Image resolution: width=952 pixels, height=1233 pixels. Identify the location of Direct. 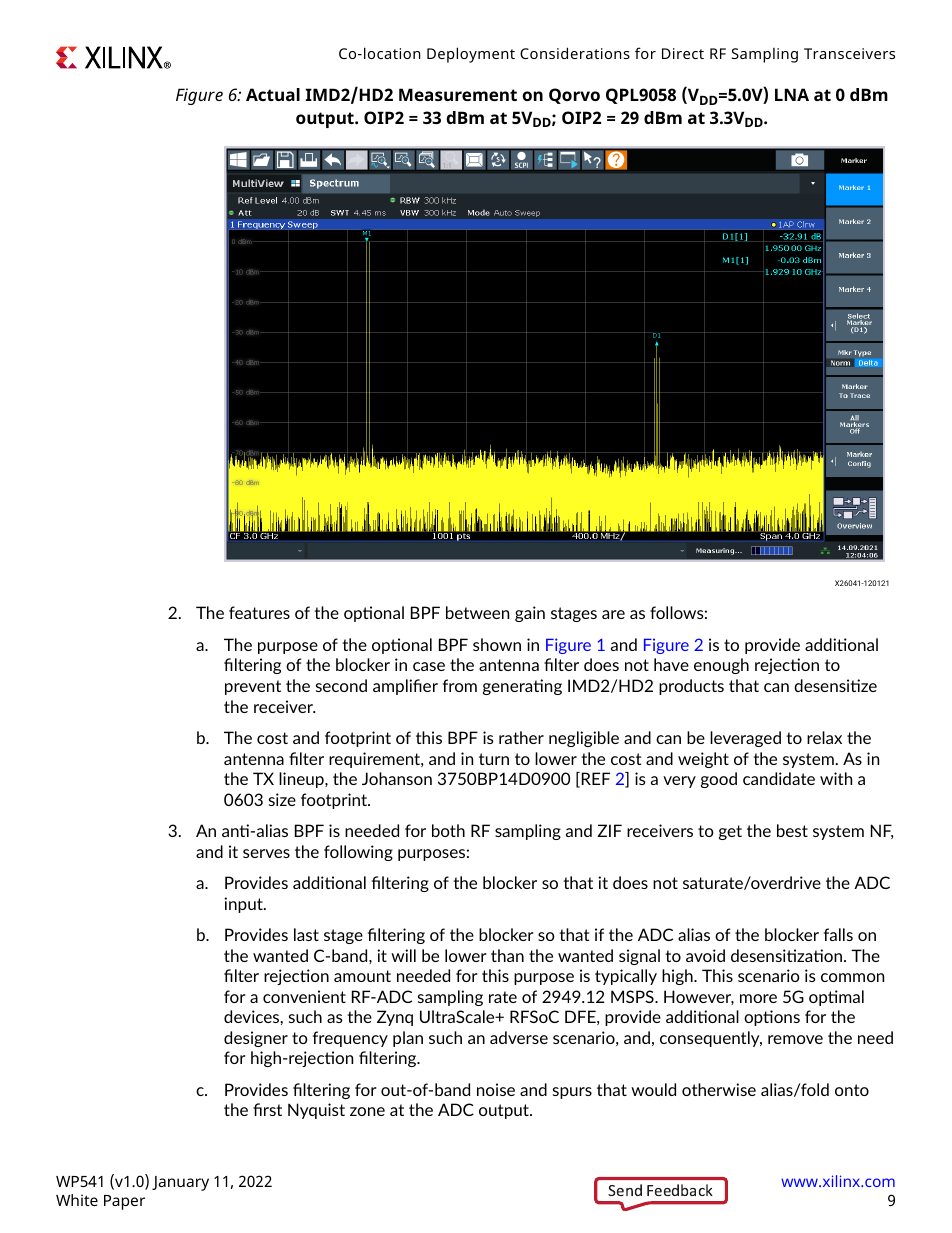
(683, 53).
